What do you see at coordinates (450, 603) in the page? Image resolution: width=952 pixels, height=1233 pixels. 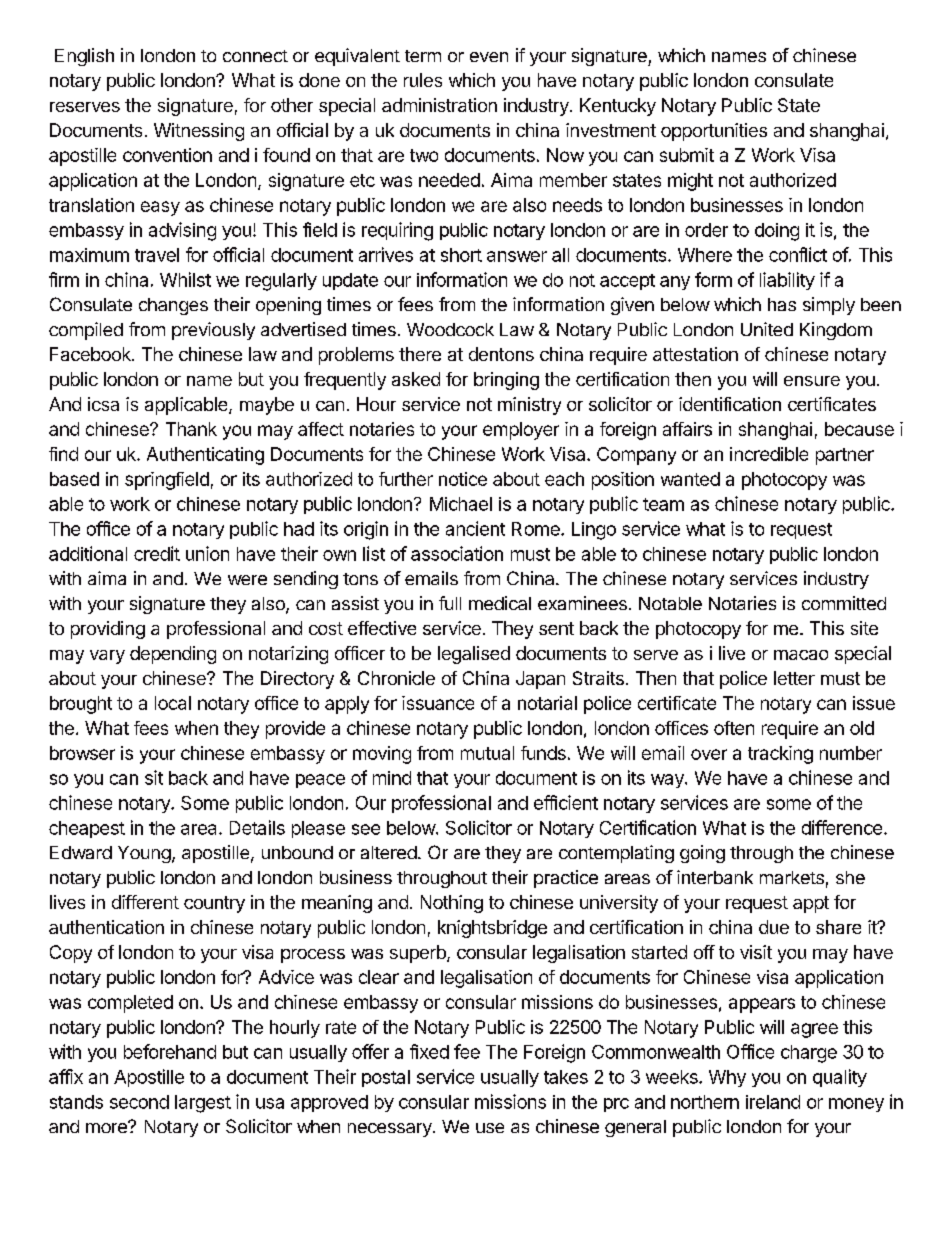 I see `full` at bounding box center [450, 603].
